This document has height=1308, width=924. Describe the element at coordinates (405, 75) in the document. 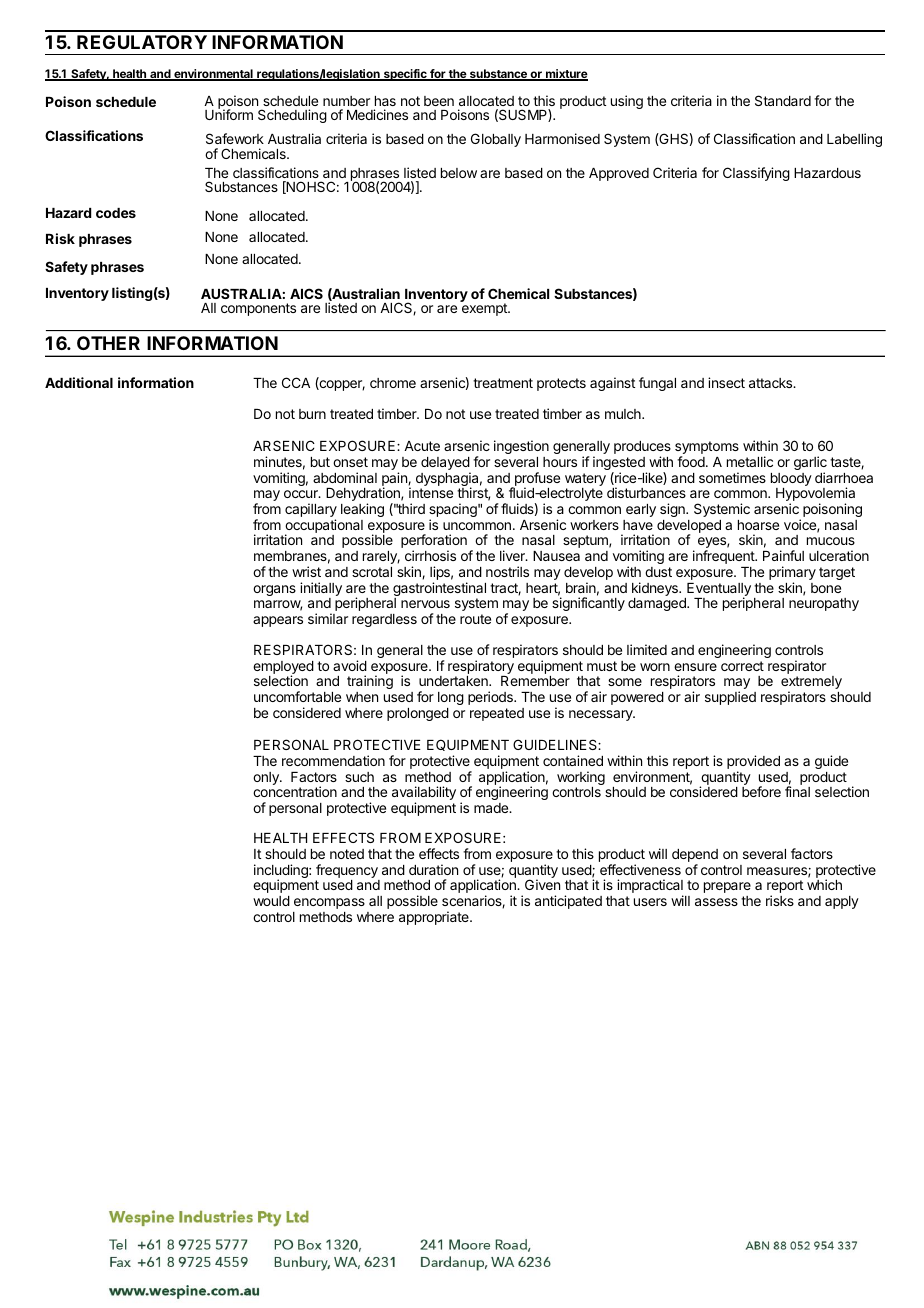

I see `specific` at that location.
